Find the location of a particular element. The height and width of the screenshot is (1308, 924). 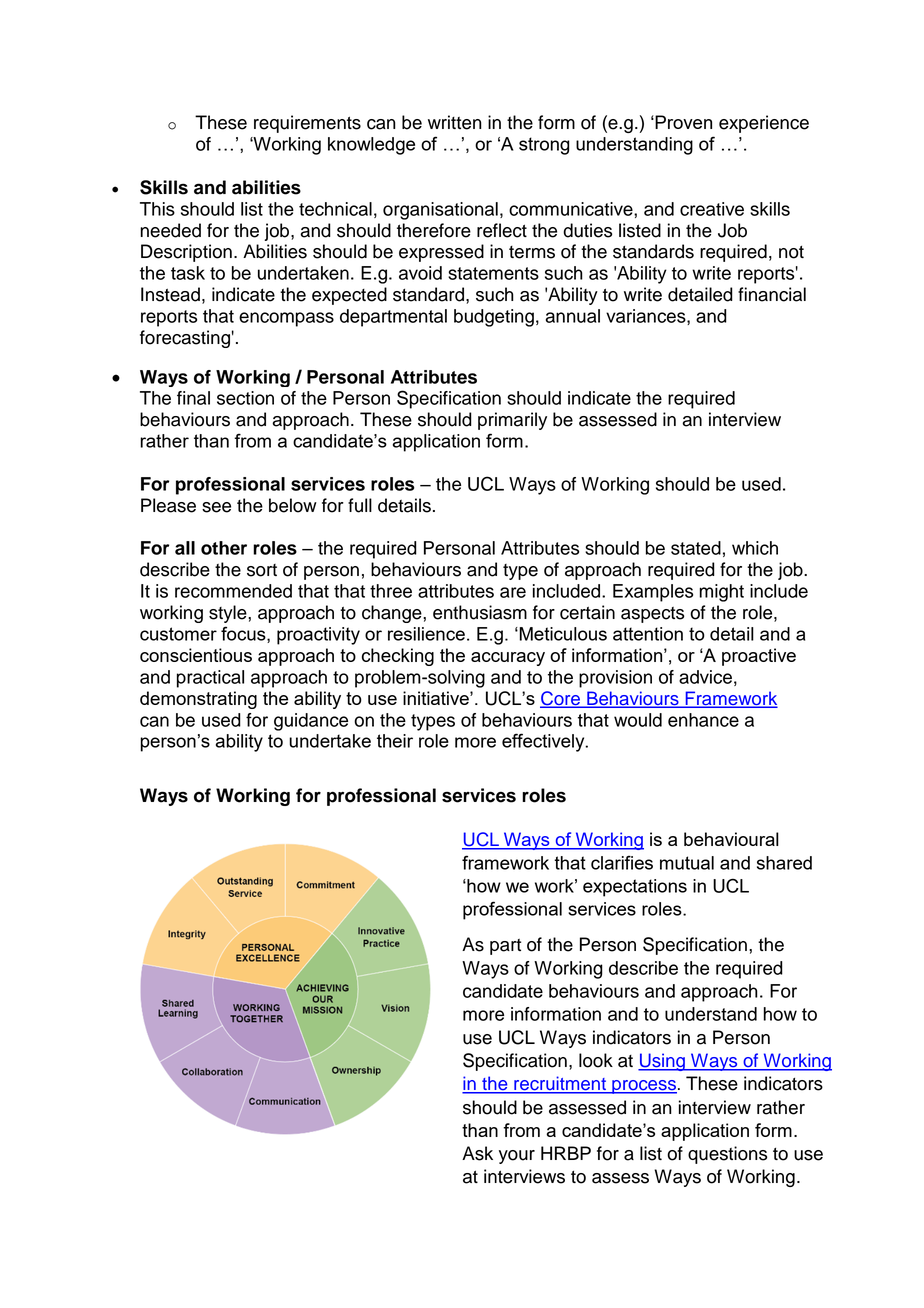

written is located at coordinates (455, 122).
